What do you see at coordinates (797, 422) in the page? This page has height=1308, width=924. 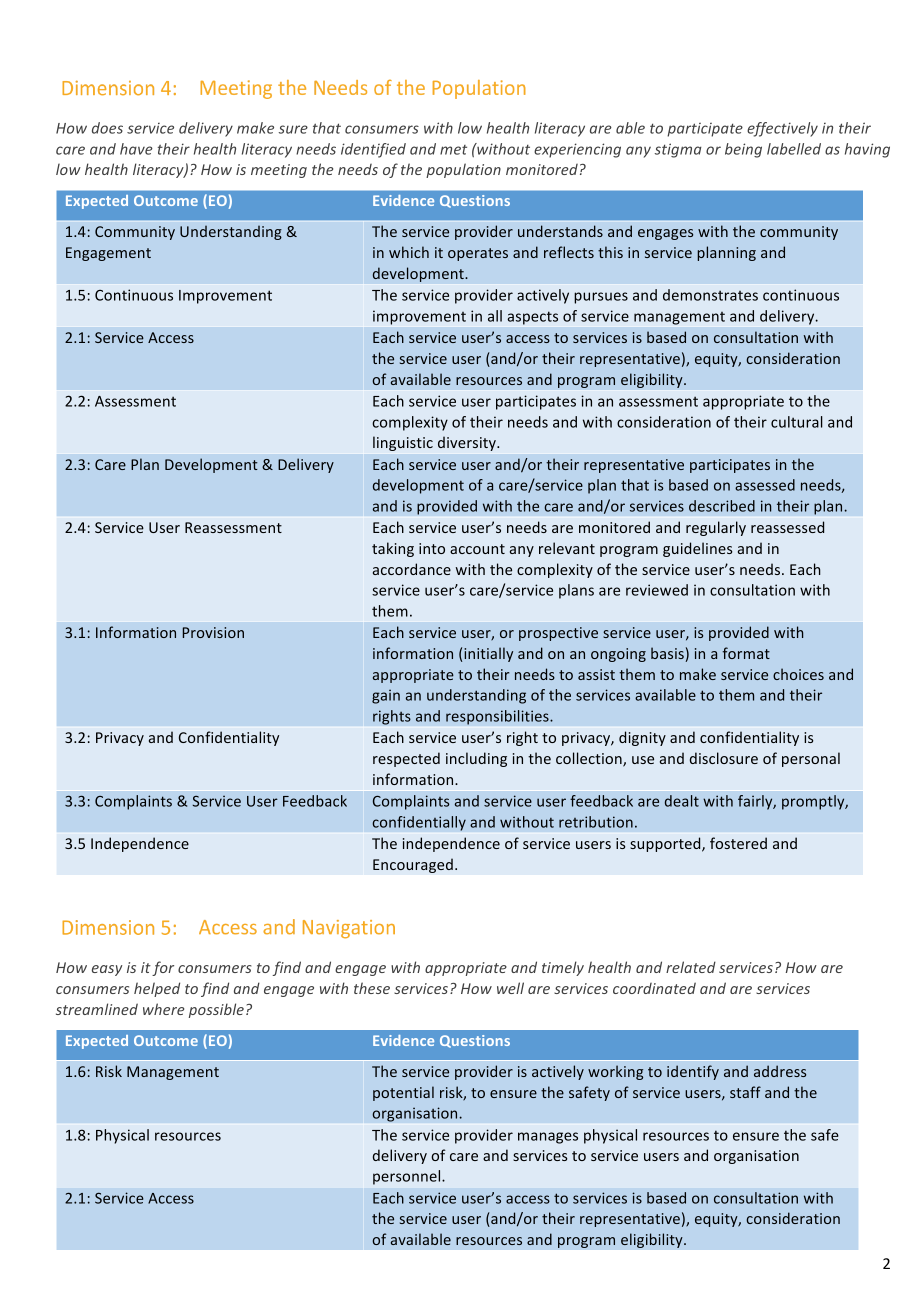 I see `cultural` at bounding box center [797, 422].
